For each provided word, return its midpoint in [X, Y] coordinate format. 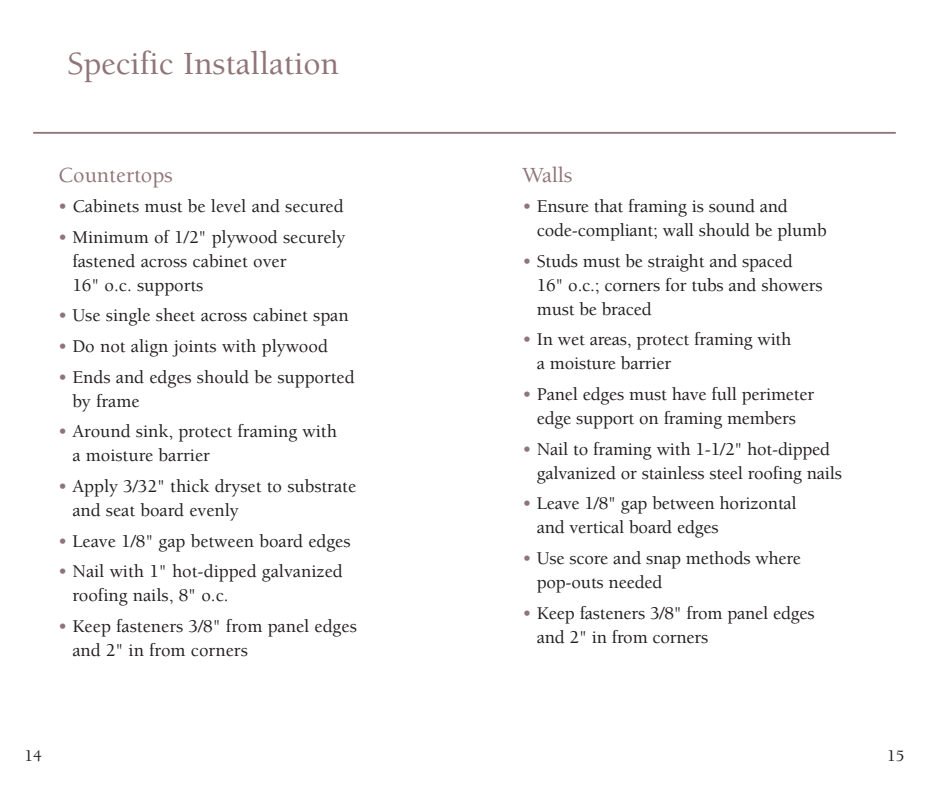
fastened [104, 261]
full [724, 394]
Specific [120, 66]
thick [190, 486]
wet [571, 340]
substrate [322, 486]
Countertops [115, 177]
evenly [214, 512]
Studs [557, 261]
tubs [707, 285]
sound [732, 206]
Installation [261, 63]
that [608, 206]
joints [194, 348]
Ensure [562, 206]
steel [726, 473]
